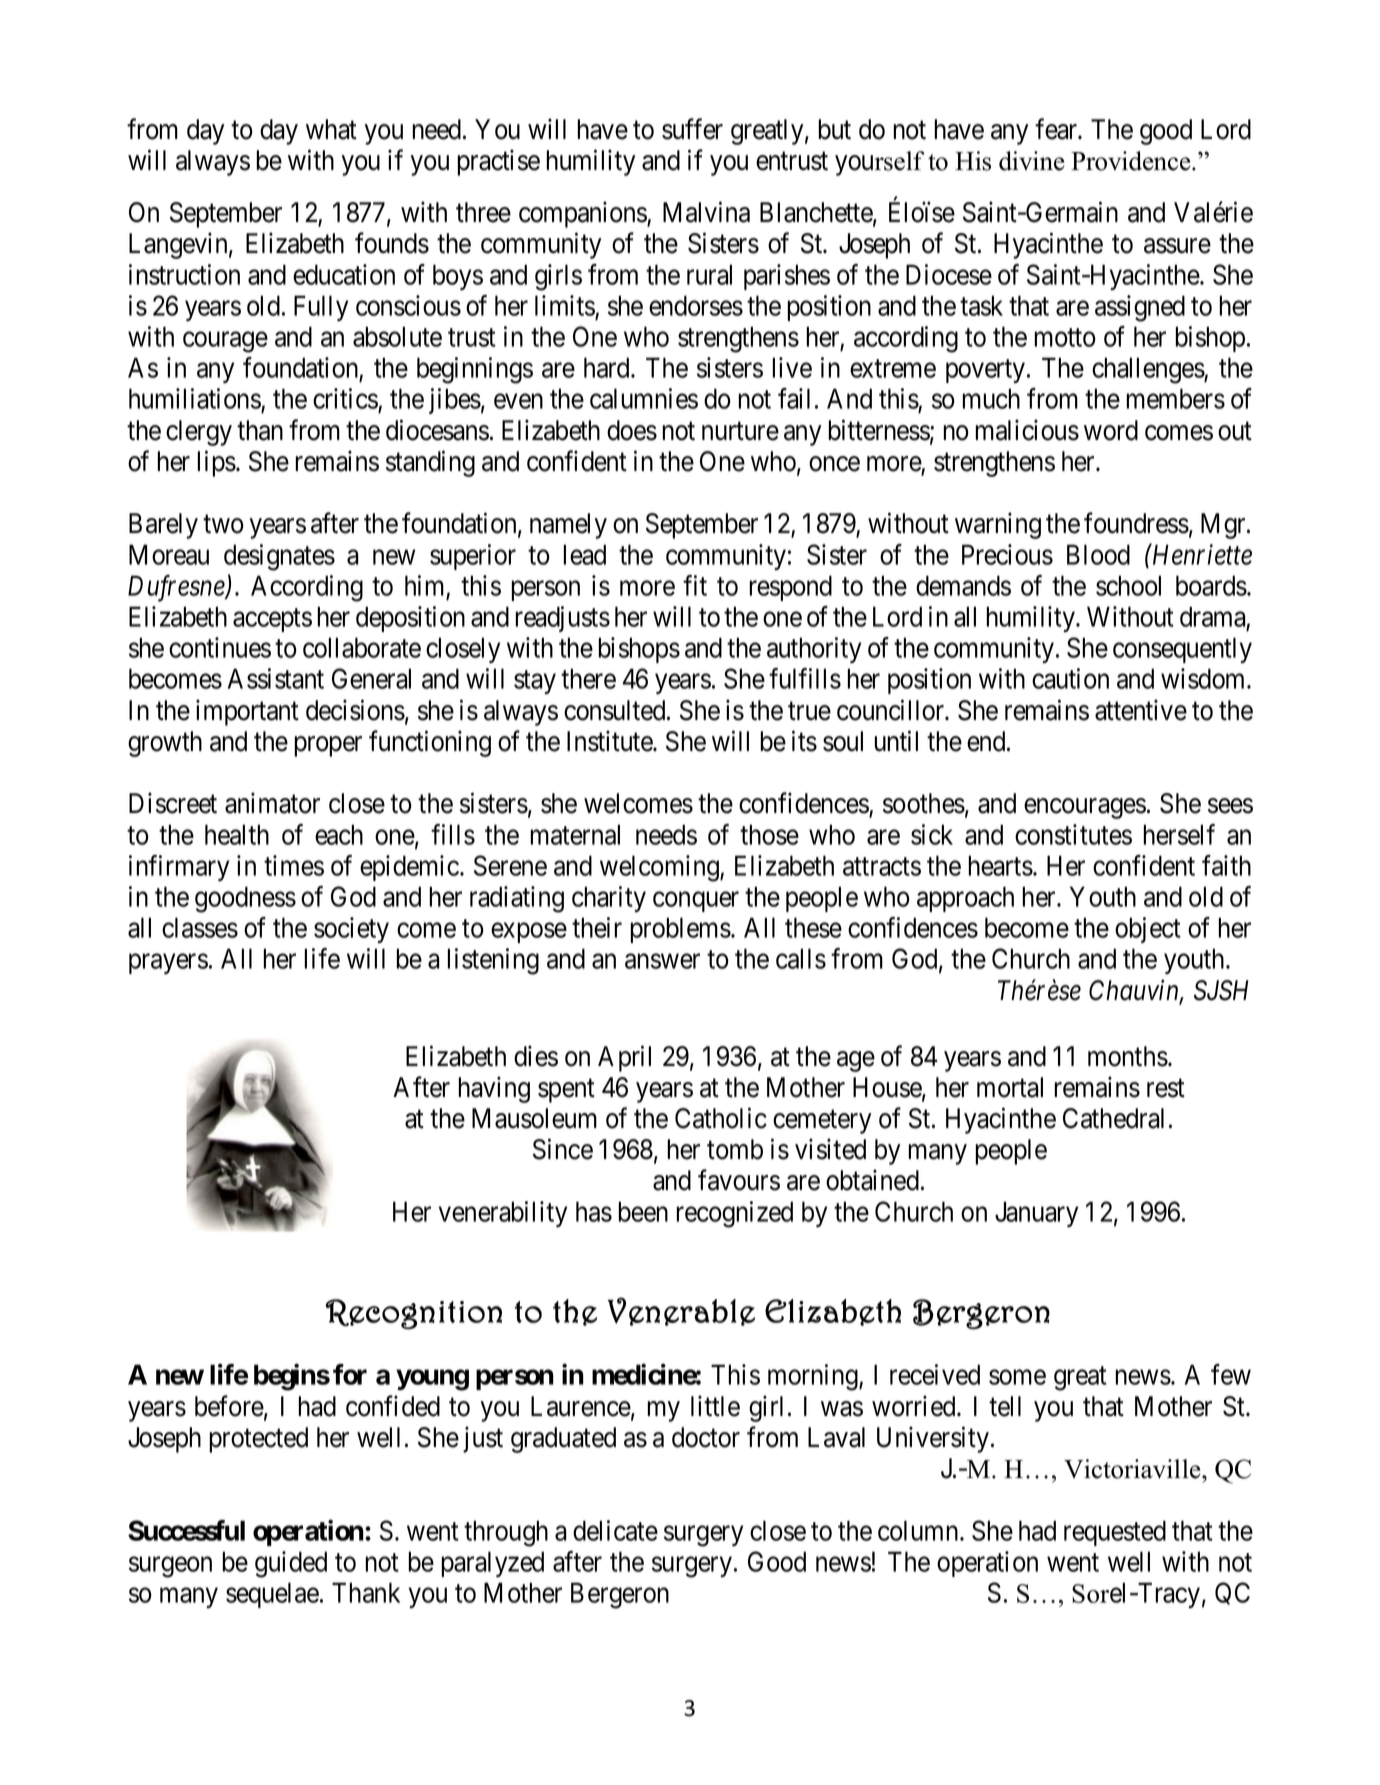  What do you see at coordinates (291, 1564) in the image?
I see `guided` at bounding box center [291, 1564].
